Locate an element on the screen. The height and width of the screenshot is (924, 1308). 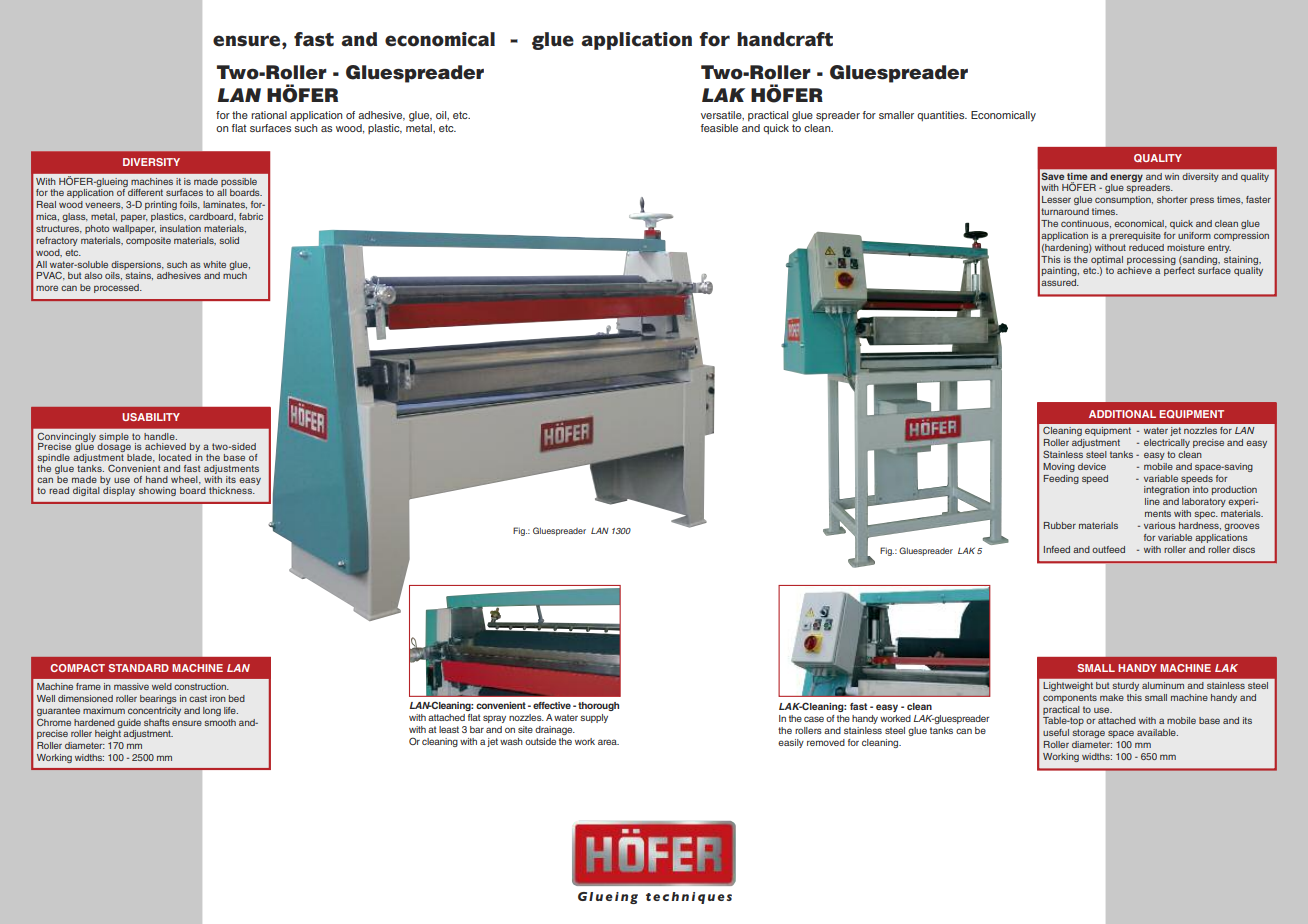
optimal is located at coordinates (1107, 260).
